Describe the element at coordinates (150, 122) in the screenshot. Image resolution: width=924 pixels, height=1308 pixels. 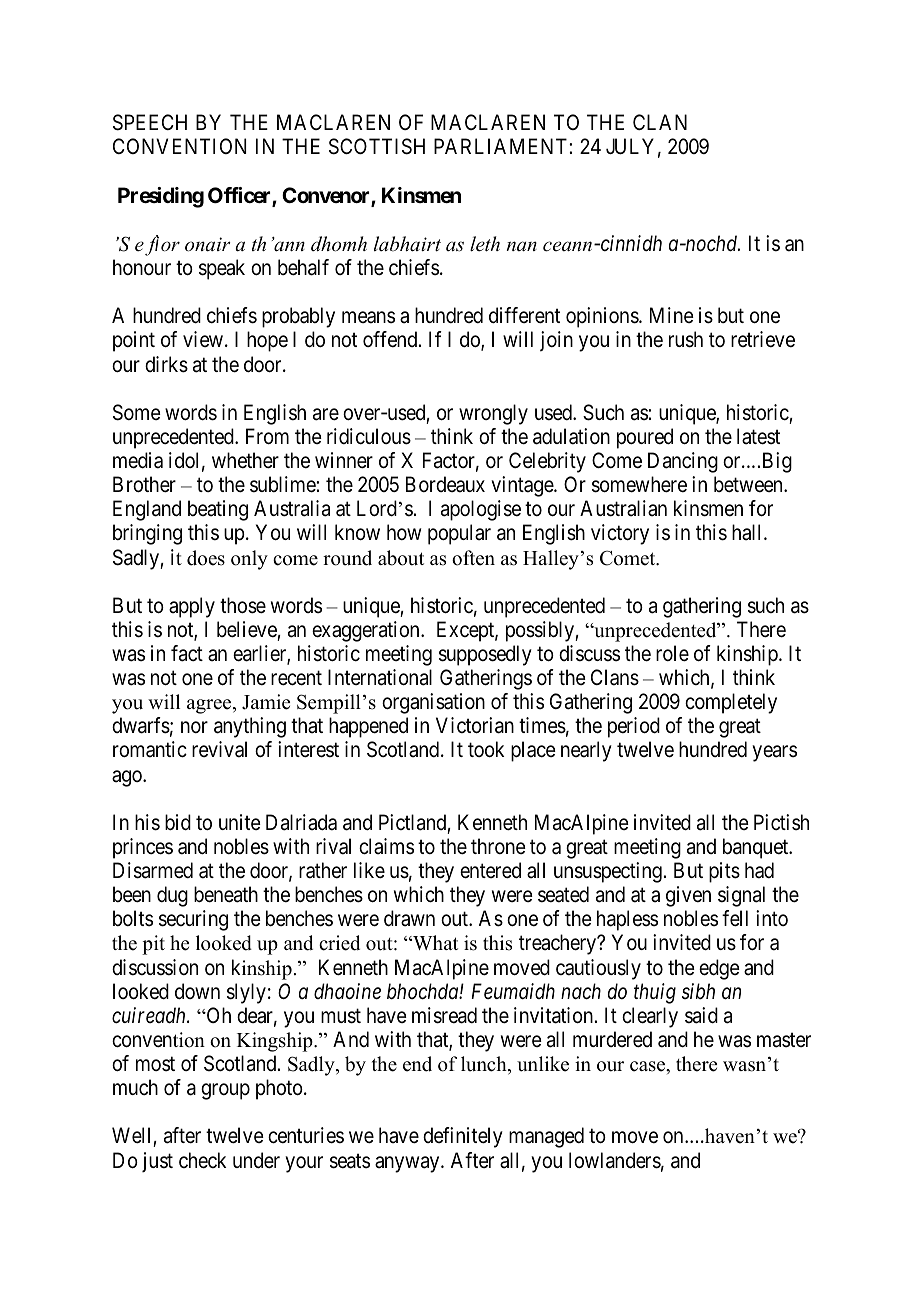
I see `SPEECH` at that location.
